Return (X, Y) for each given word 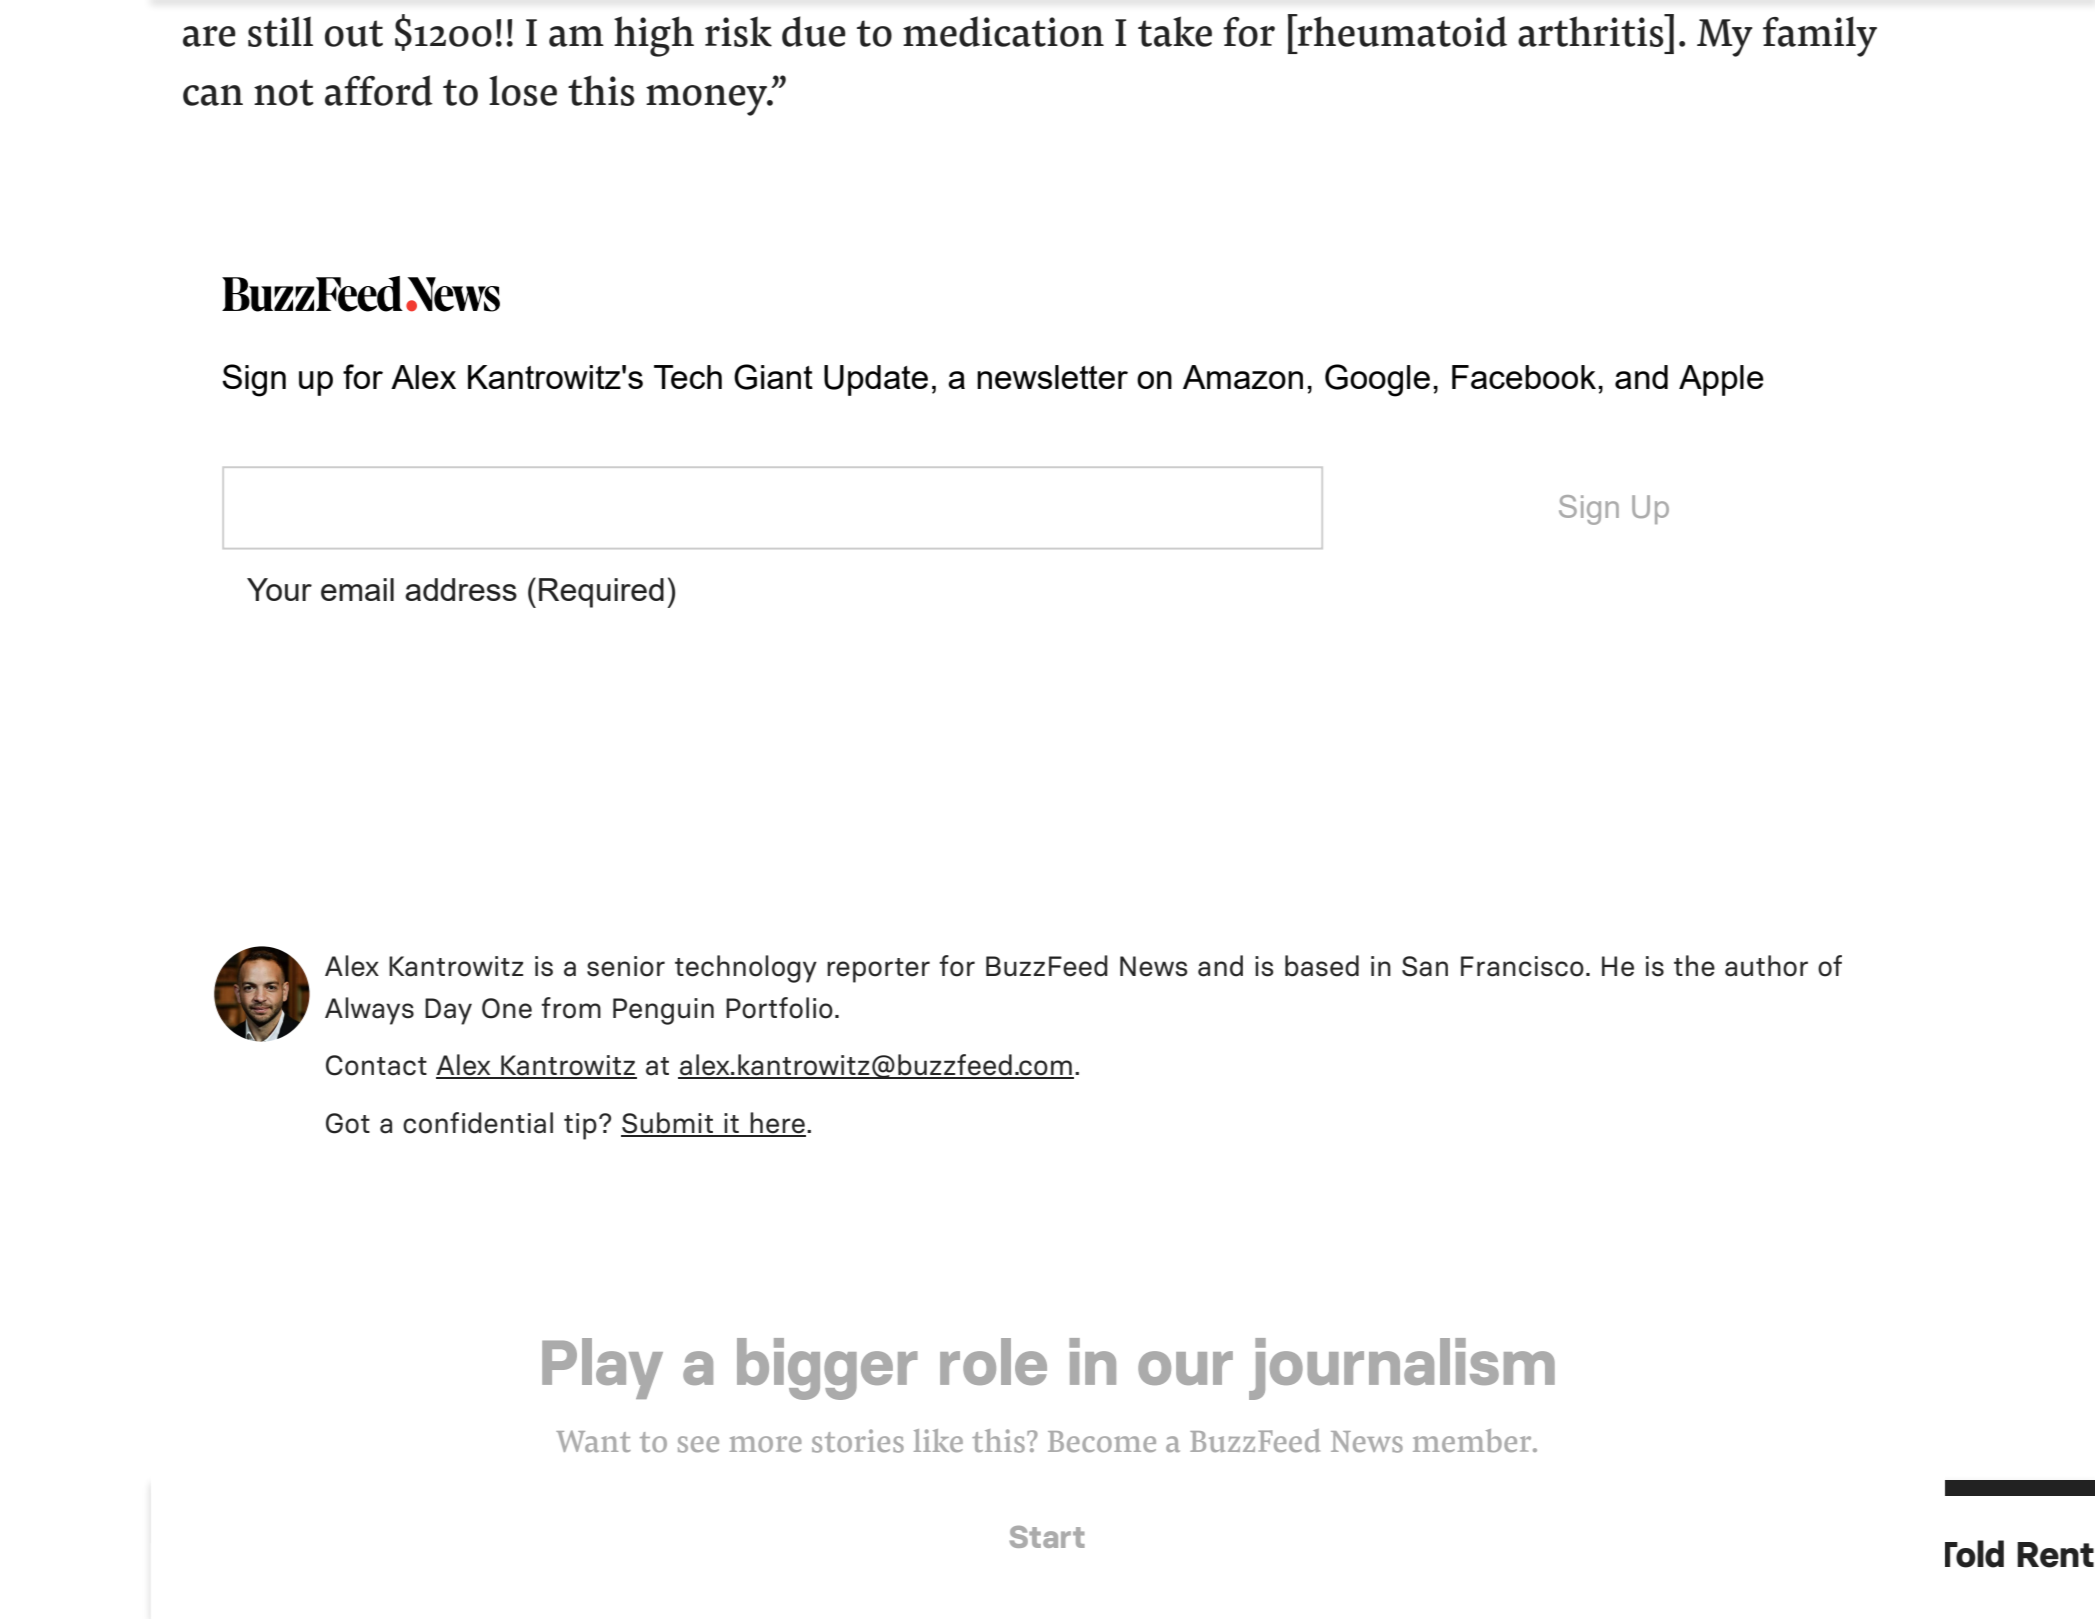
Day (448, 1011)
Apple (1721, 380)
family (1820, 36)
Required (601, 593)
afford (379, 90)
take (1175, 31)
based (1322, 966)
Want (593, 1441)
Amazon (1243, 377)
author (1766, 966)
